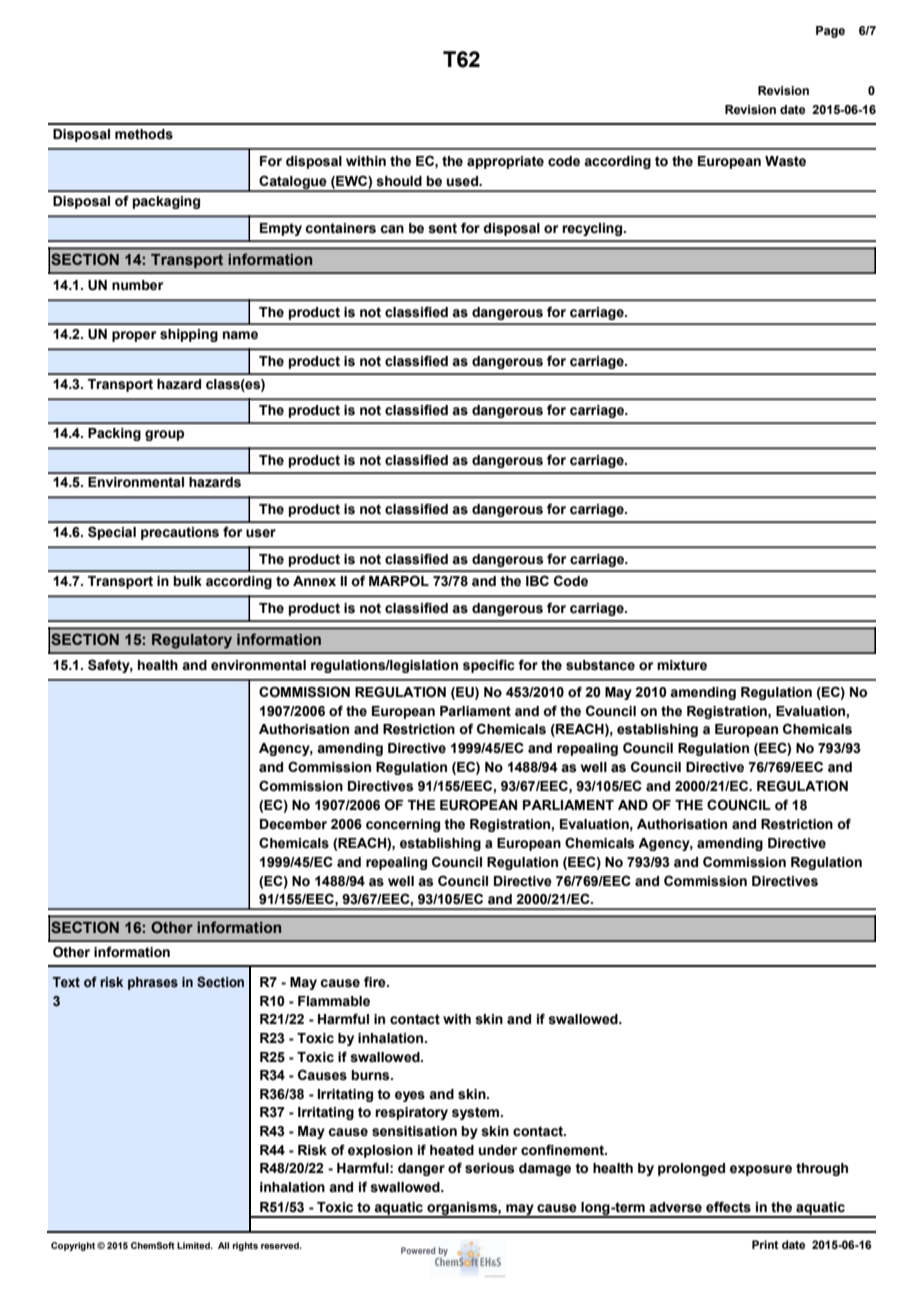 The image size is (924, 1307). Describe the element at coordinates (73, 1246) in the screenshot. I see `Copyright` at that location.
